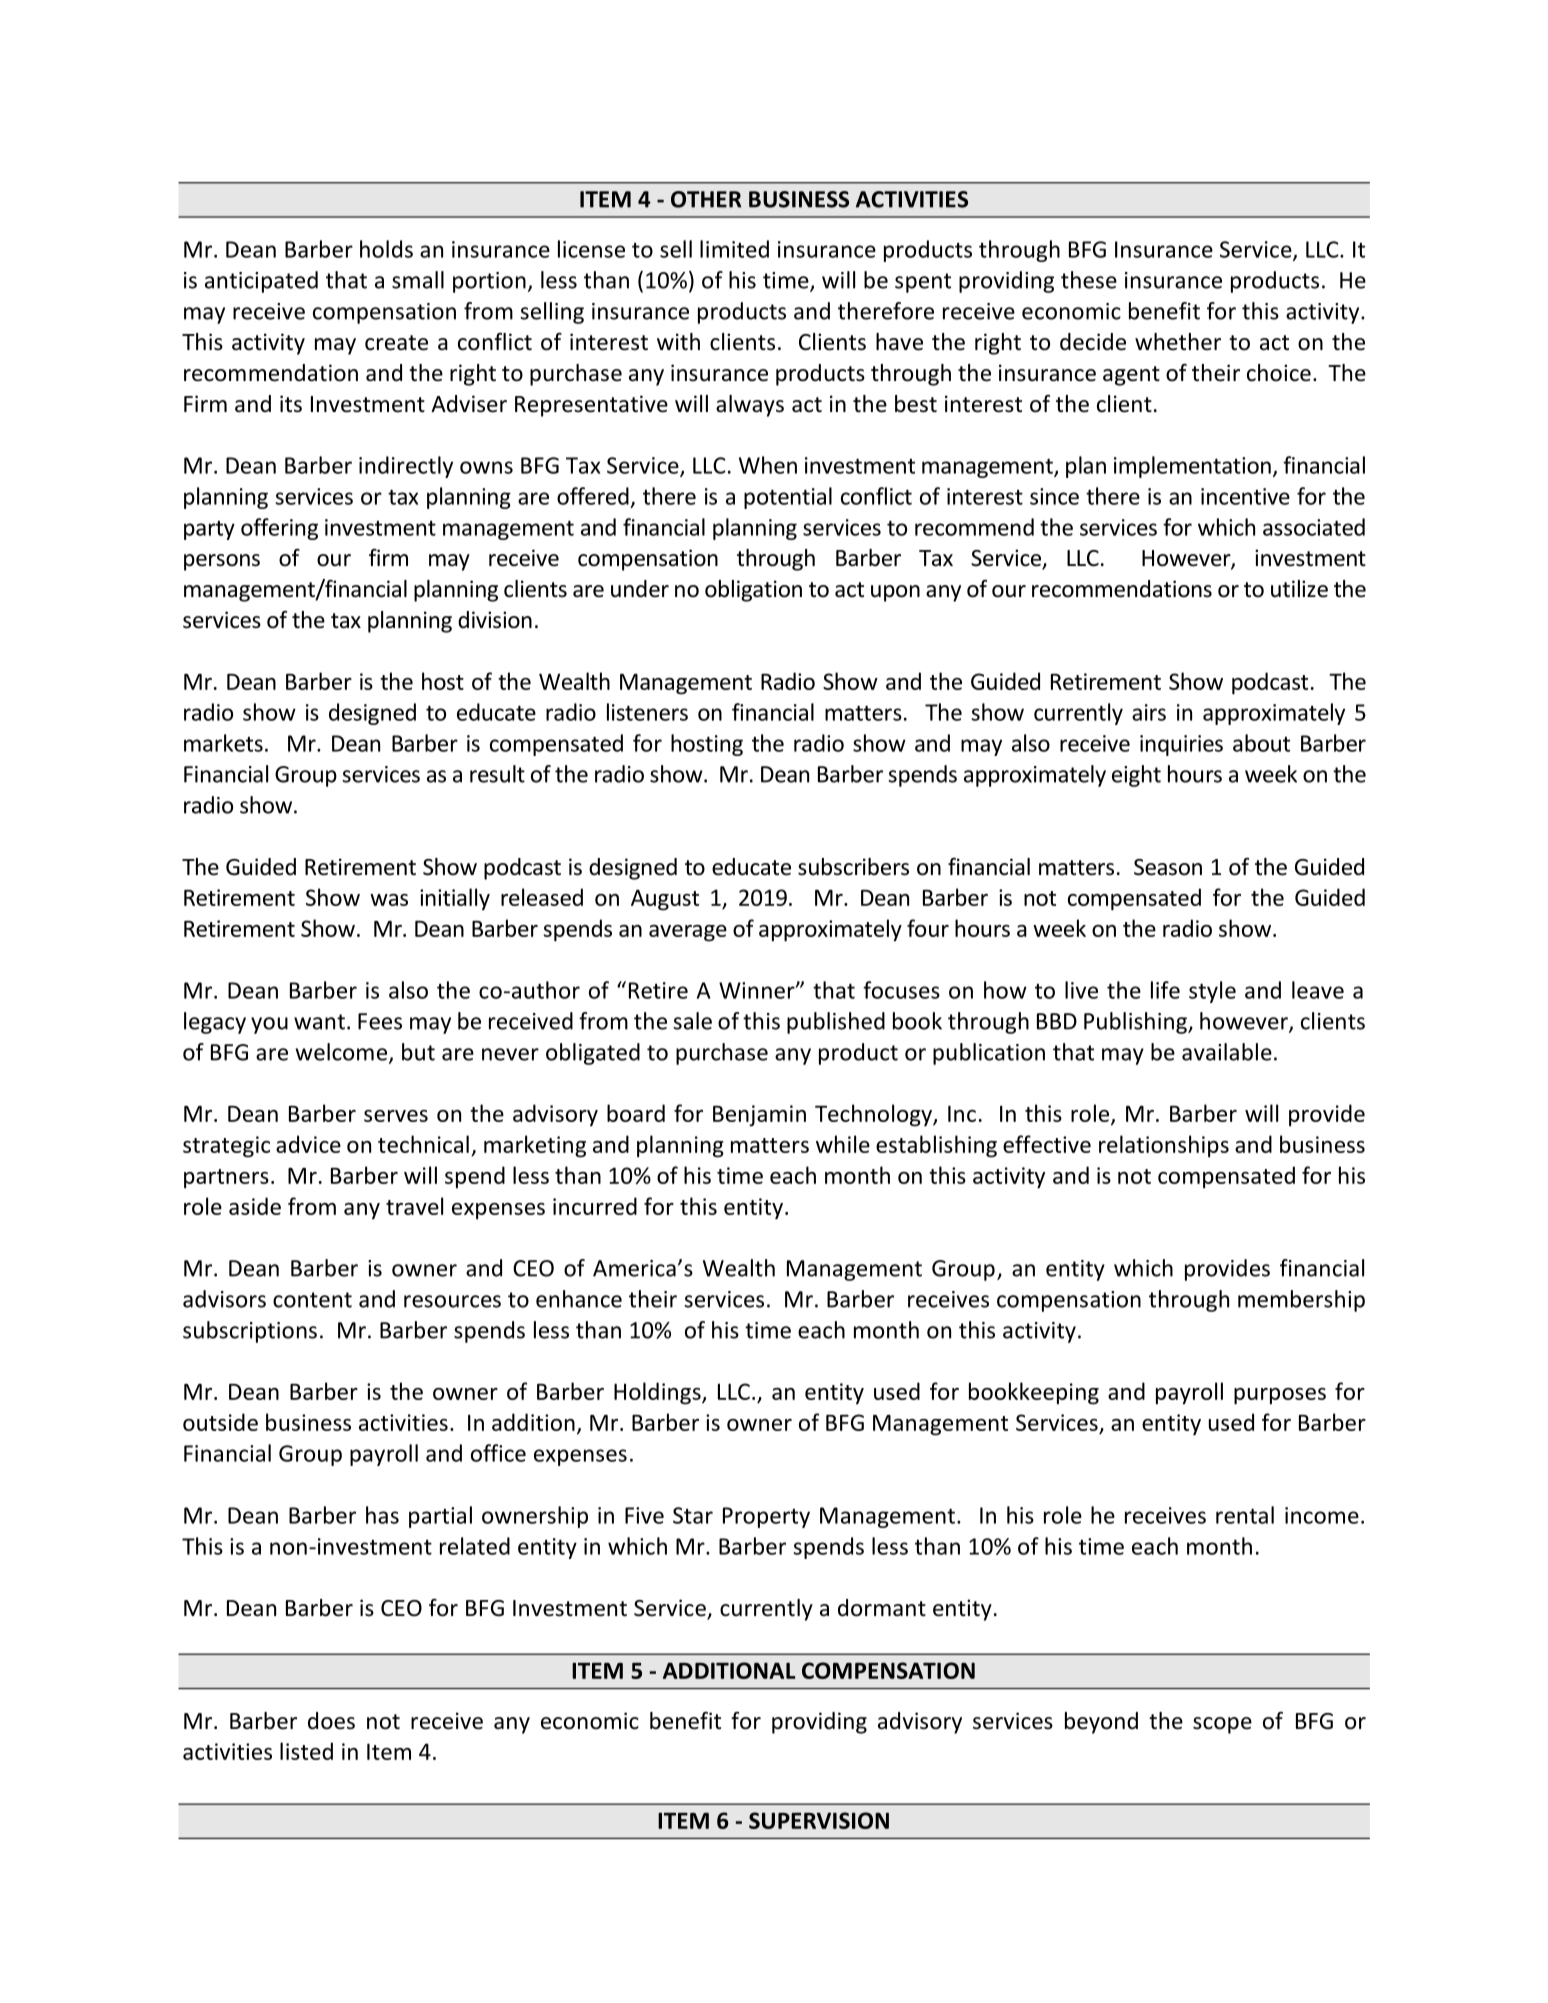  I want to click on these, so click(1089, 280).
